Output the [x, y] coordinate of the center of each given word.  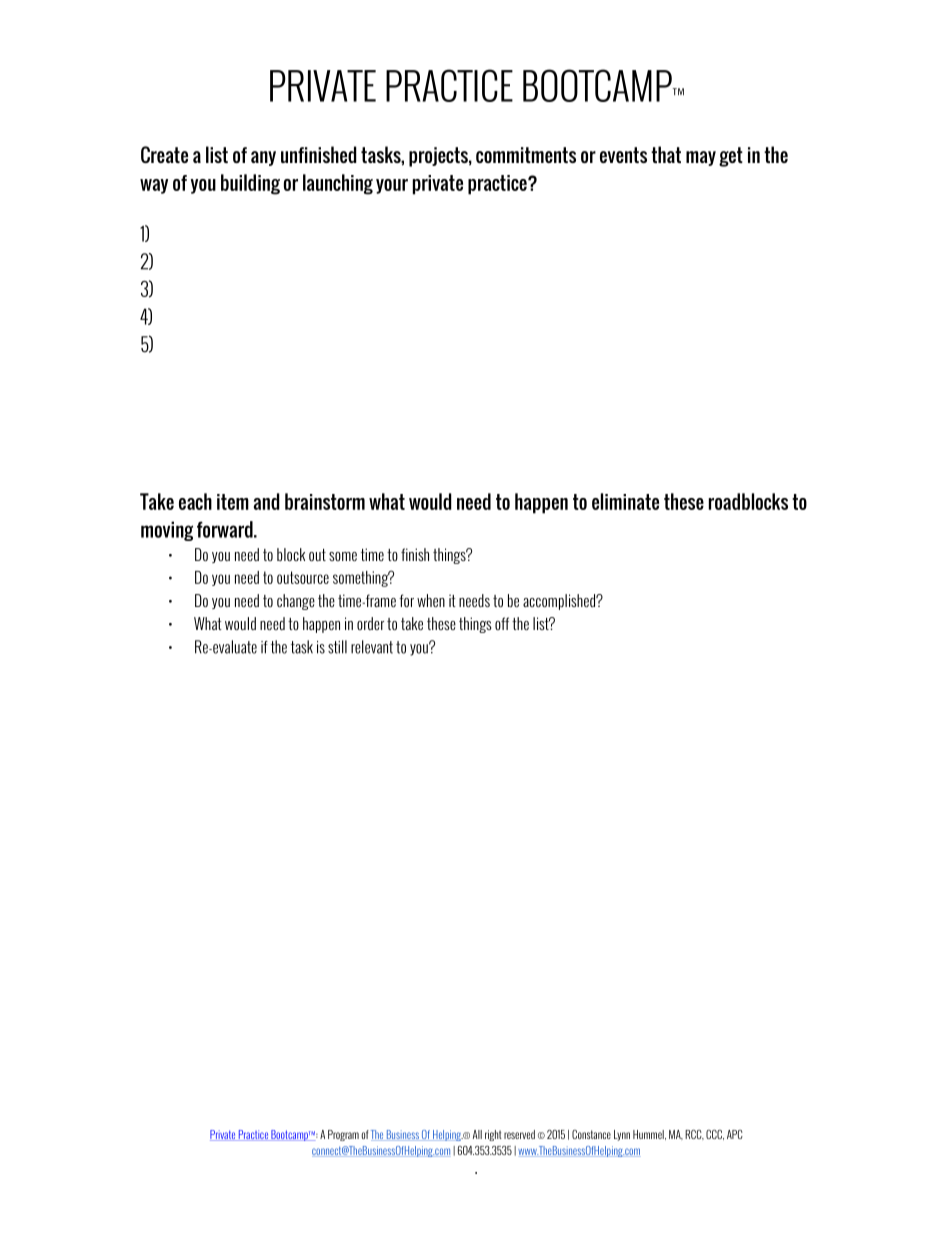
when [431, 600]
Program [343, 1135]
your [392, 186]
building [250, 184]
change [296, 602]
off [502, 623]
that [666, 154]
